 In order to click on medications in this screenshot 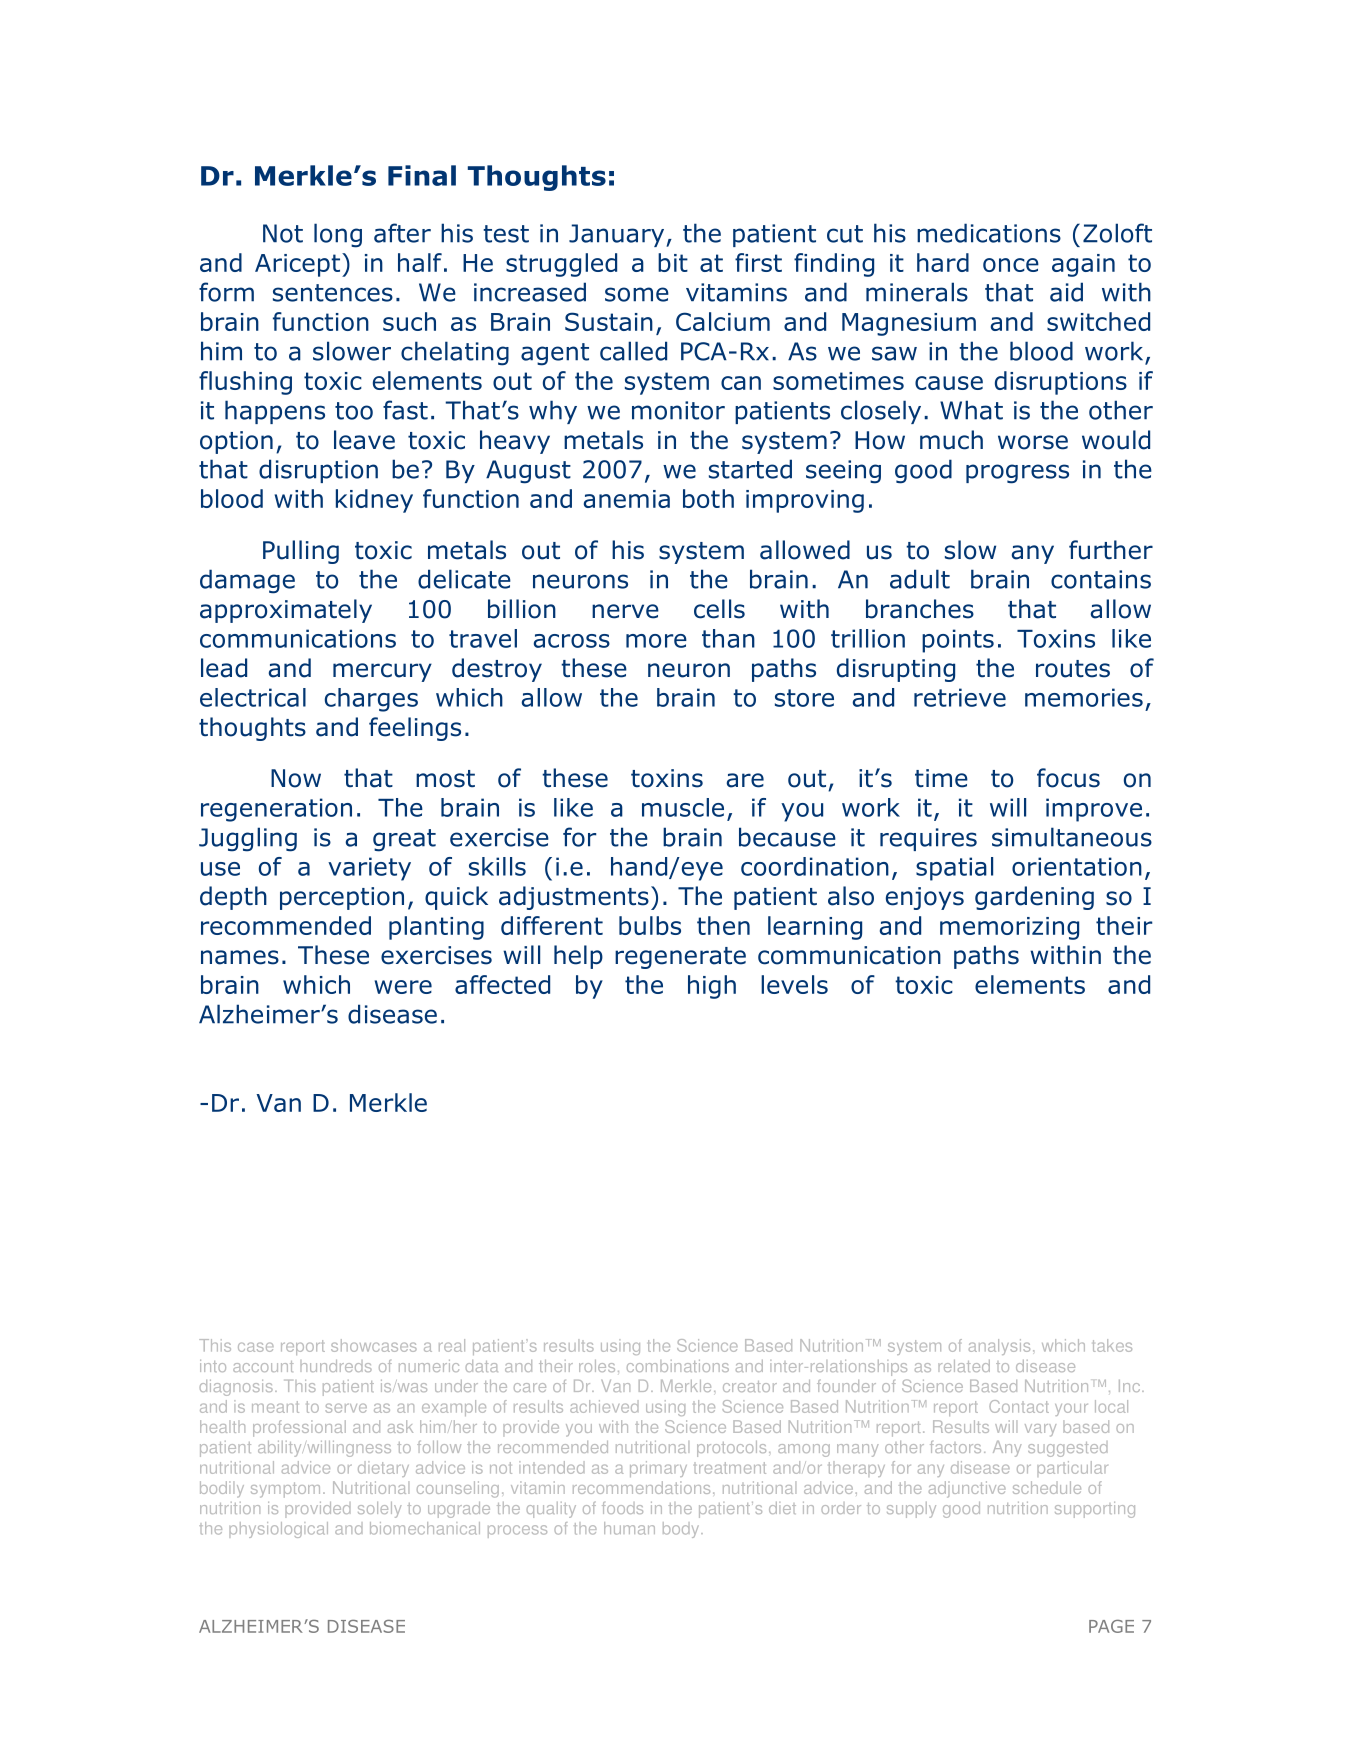, I will do `click(989, 233)`.
